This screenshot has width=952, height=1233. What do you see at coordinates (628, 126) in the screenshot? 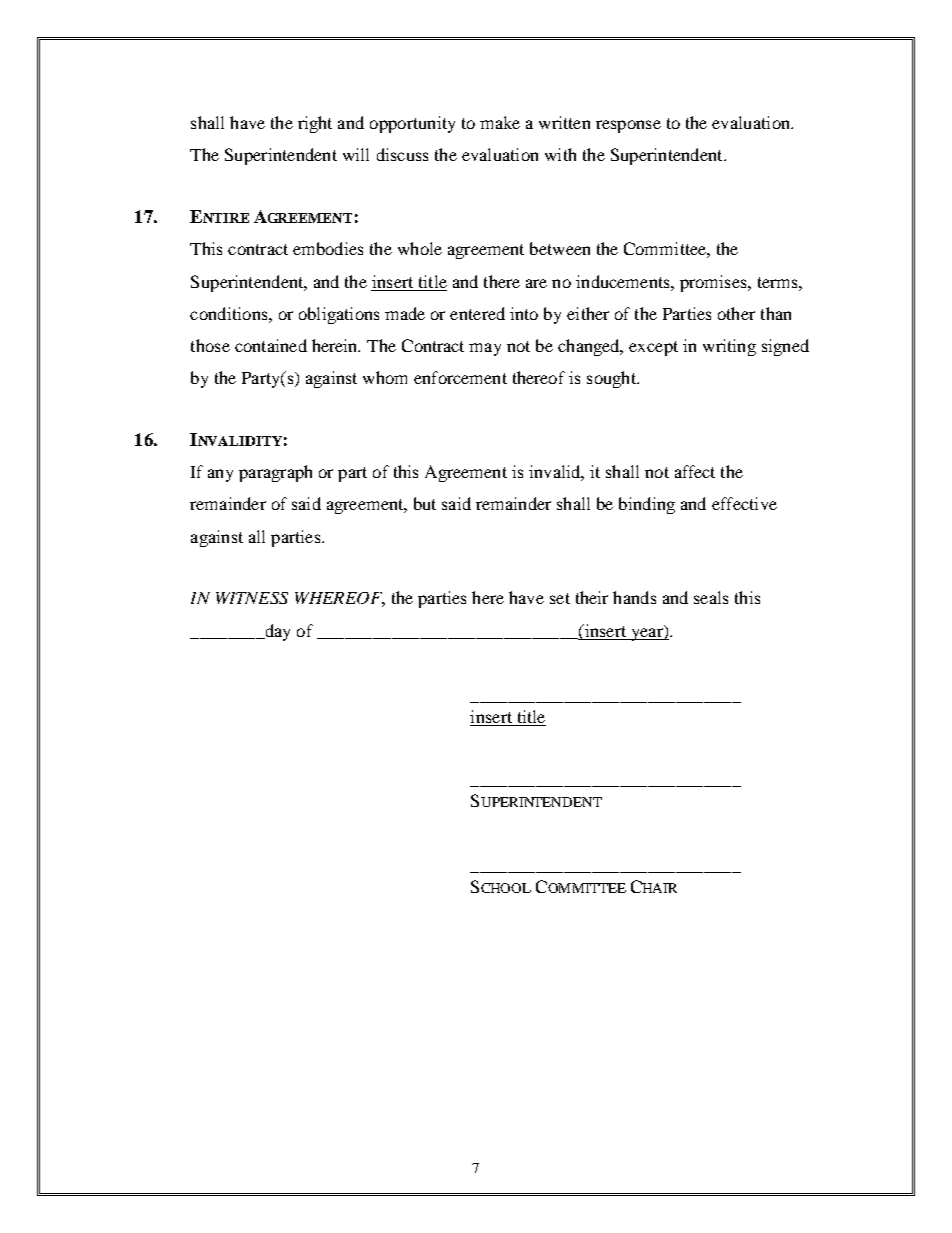
I see `response` at bounding box center [628, 126].
